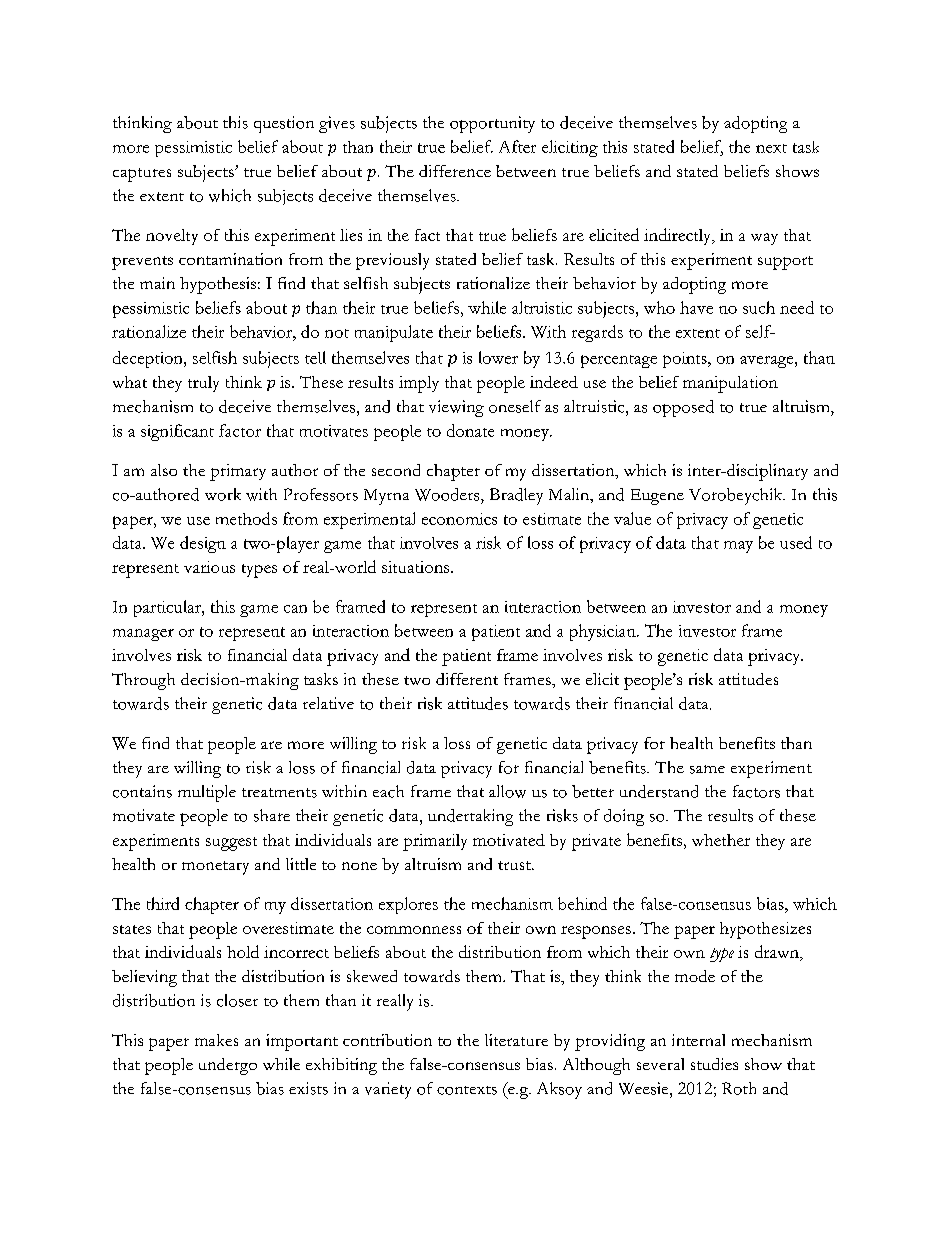 The height and width of the screenshot is (1233, 952). What do you see at coordinates (730, 384) in the screenshot?
I see `manipulation` at bounding box center [730, 384].
